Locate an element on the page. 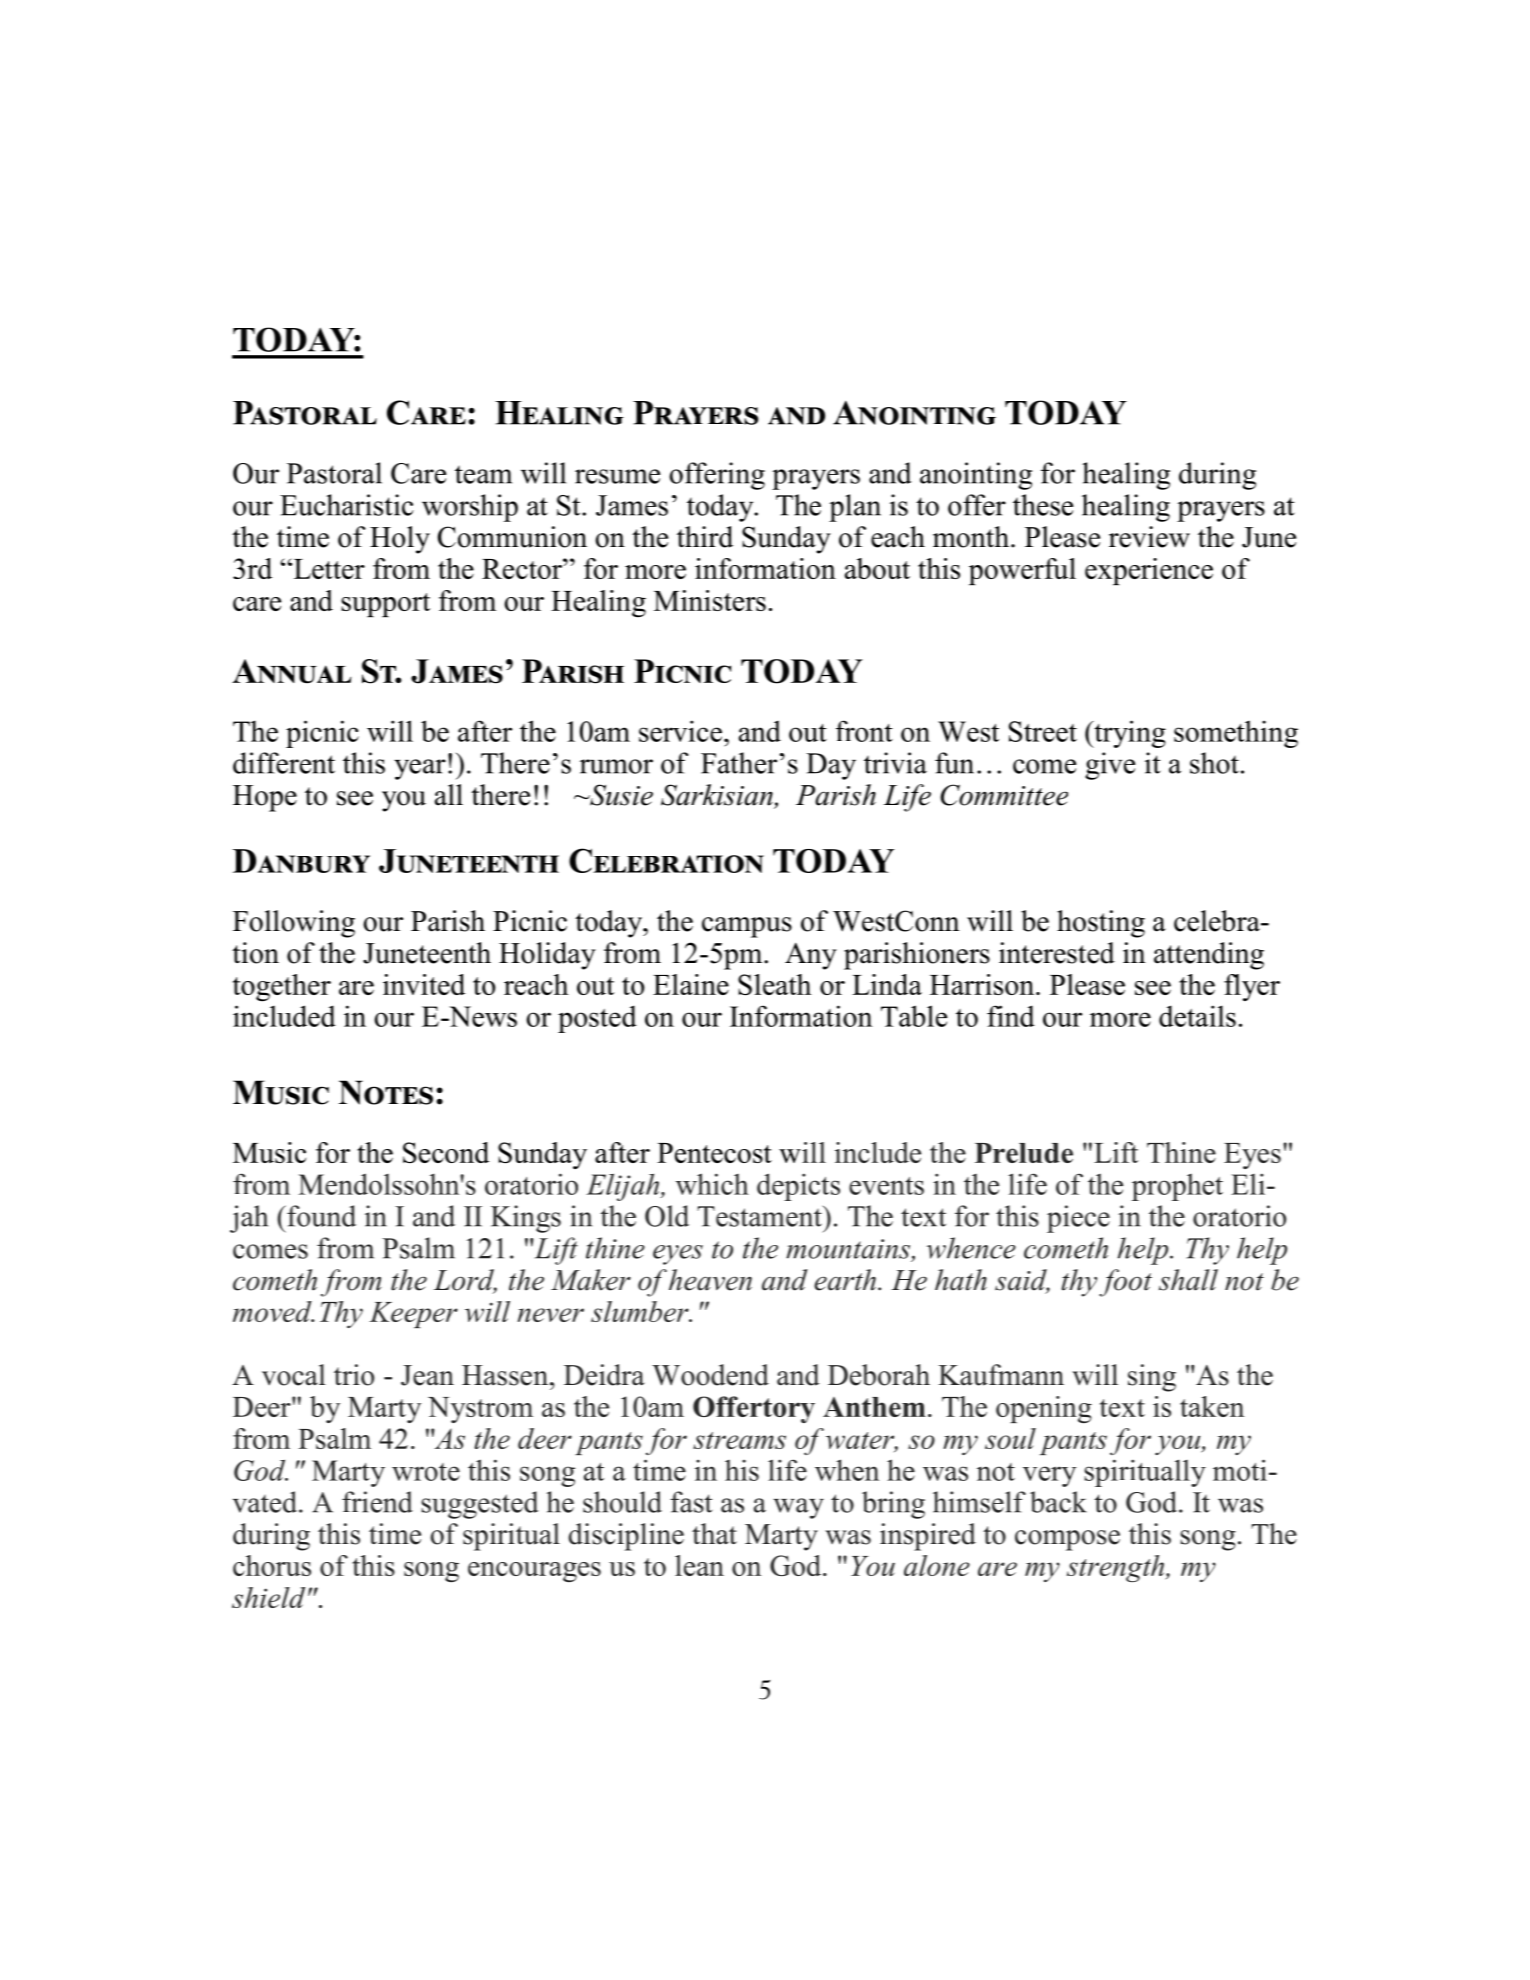 The image size is (1530, 1980). Notes is located at coordinates (386, 1092).
